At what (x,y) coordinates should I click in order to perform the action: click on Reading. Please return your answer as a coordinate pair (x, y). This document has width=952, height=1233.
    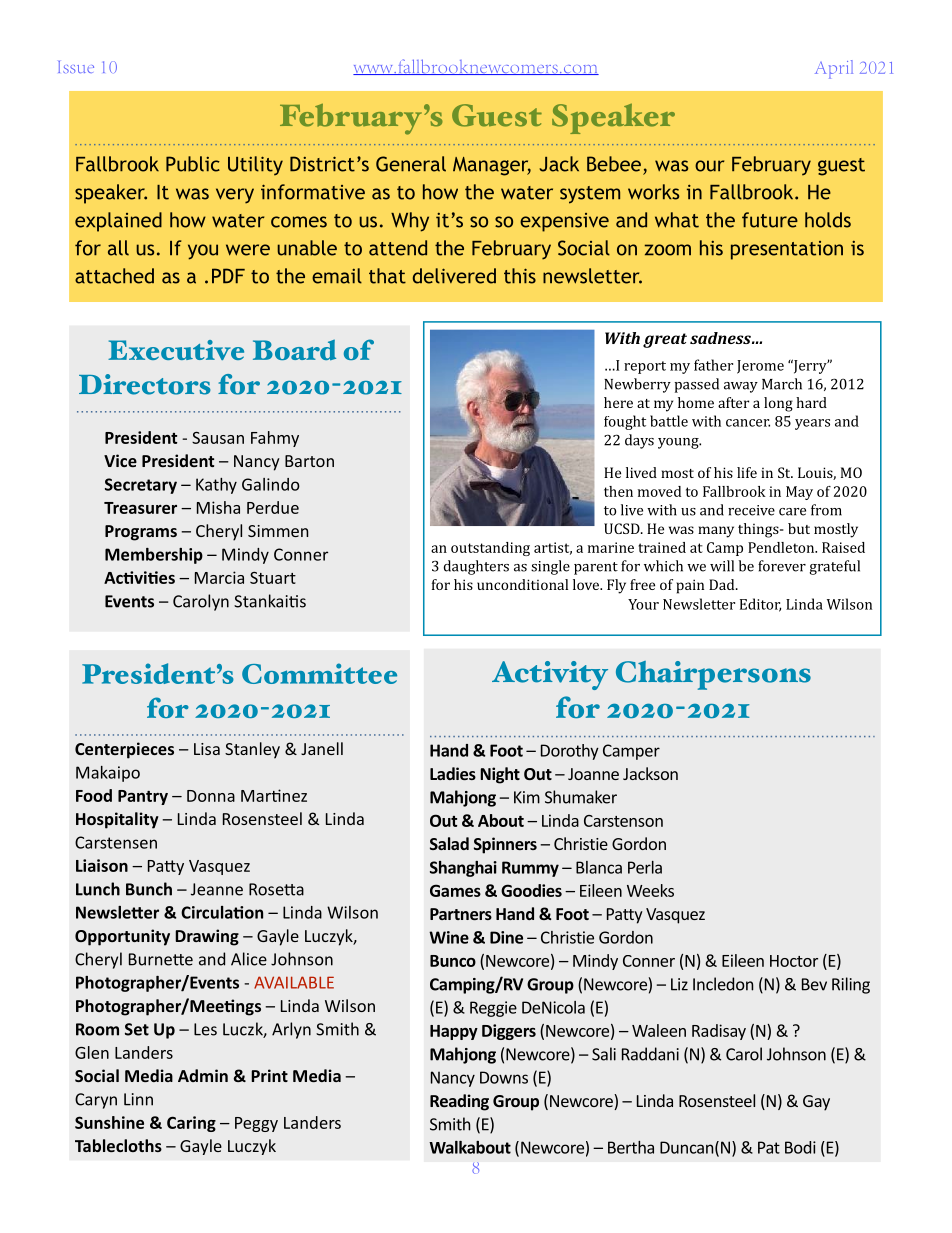
    Looking at the image, I should click on (459, 1102).
